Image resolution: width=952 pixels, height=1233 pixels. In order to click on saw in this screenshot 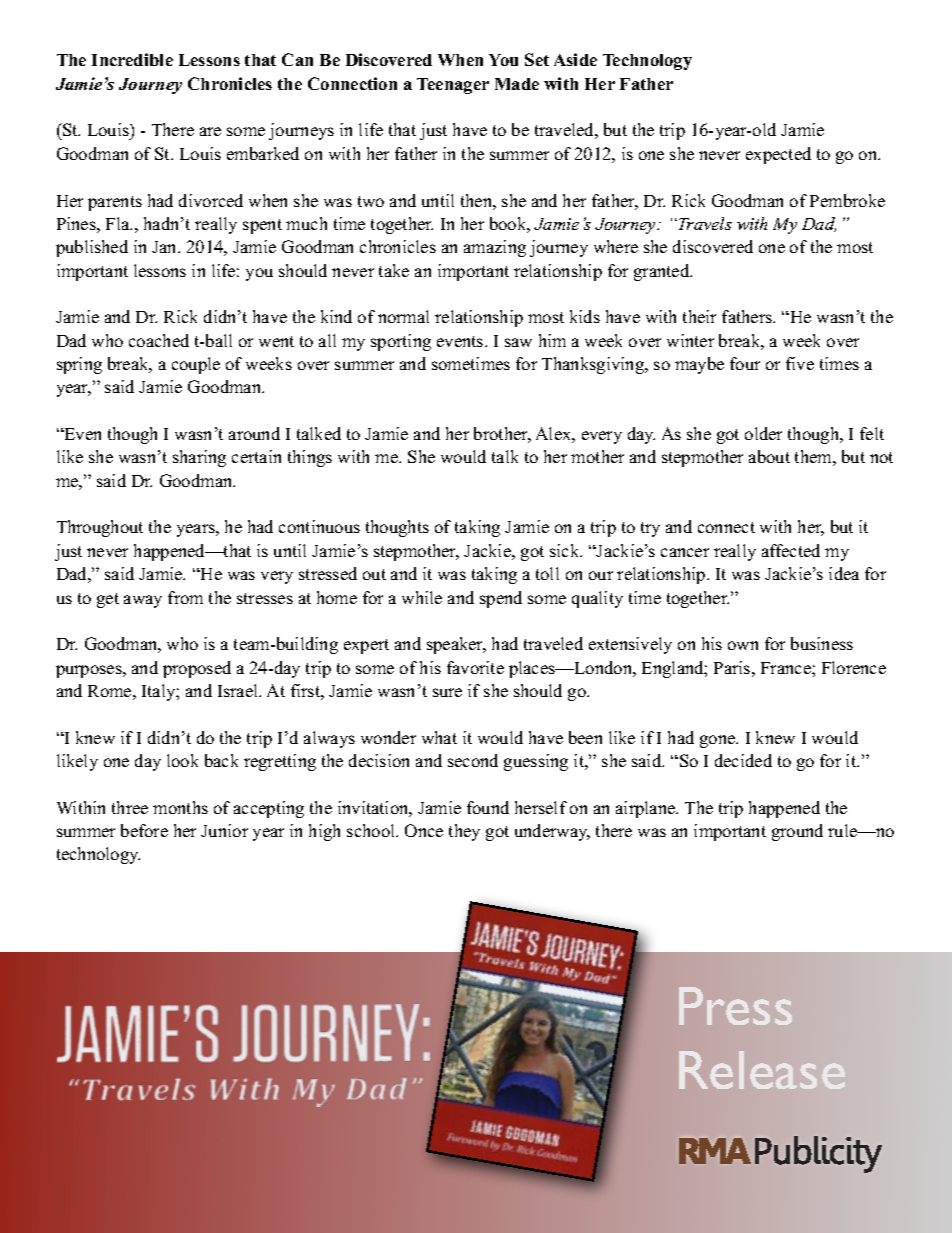, I will do `click(518, 342)`.
